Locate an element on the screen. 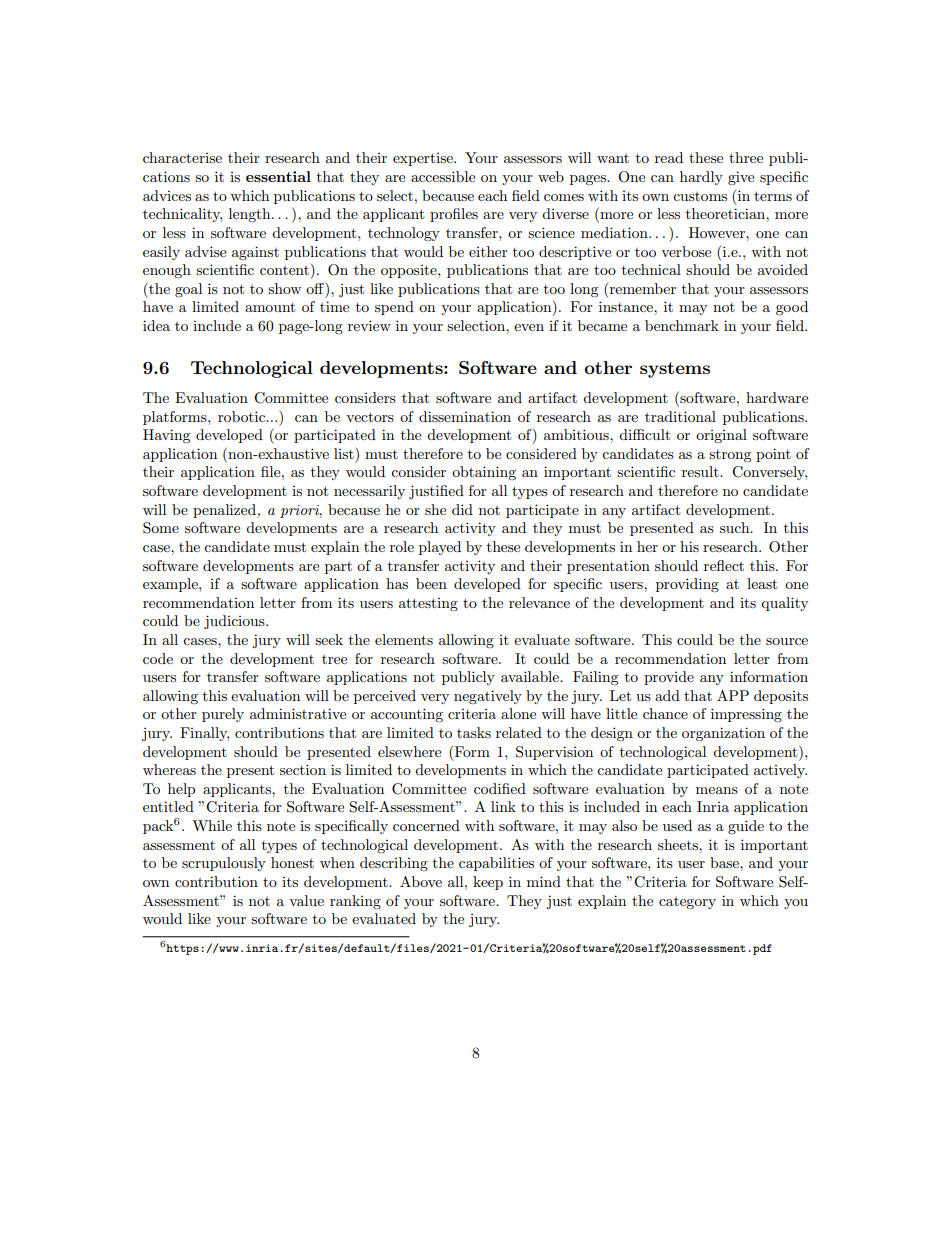 This screenshot has height=1233, width=952. even is located at coordinates (529, 327).
